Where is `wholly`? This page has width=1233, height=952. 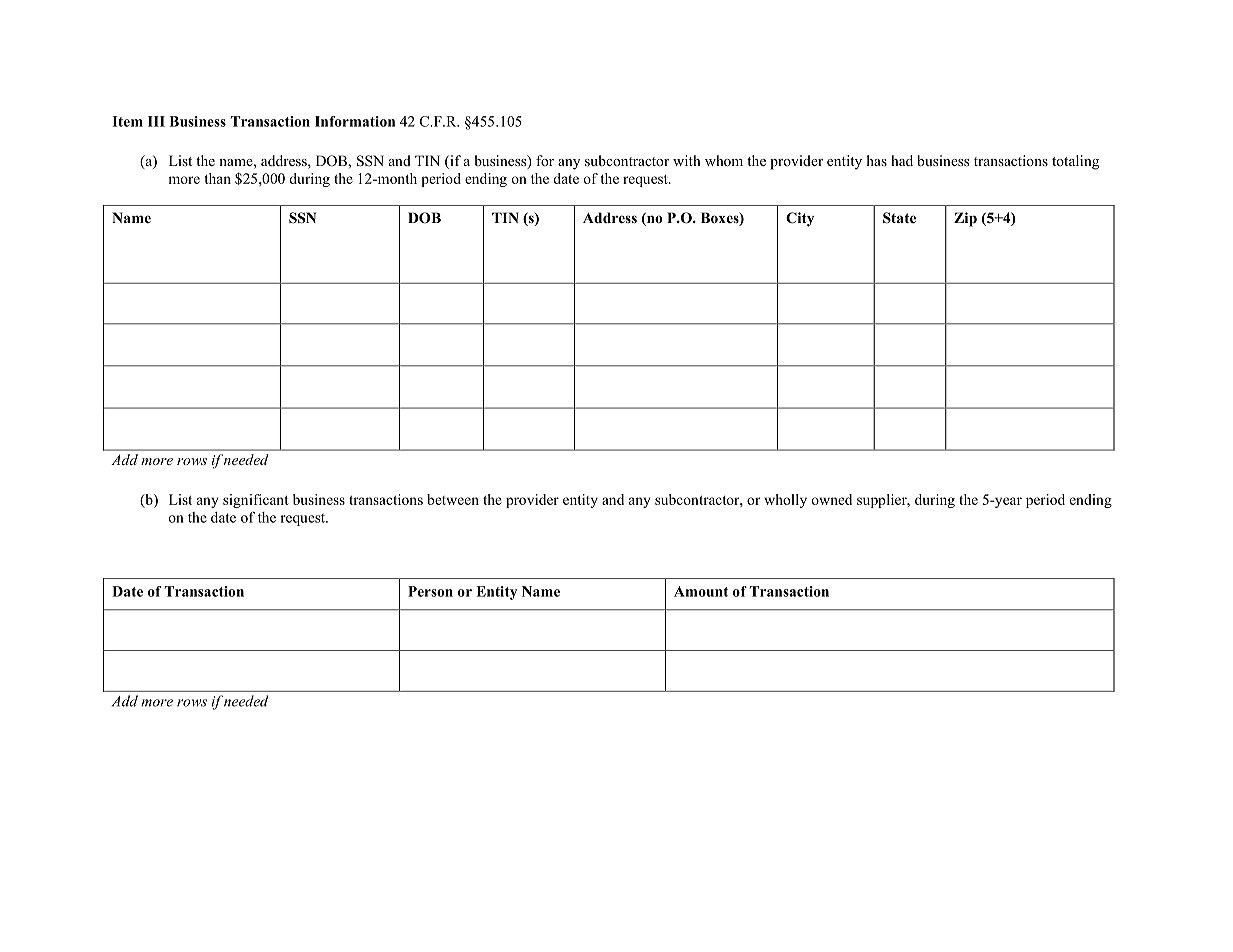 wholly is located at coordinates (785, 501).
